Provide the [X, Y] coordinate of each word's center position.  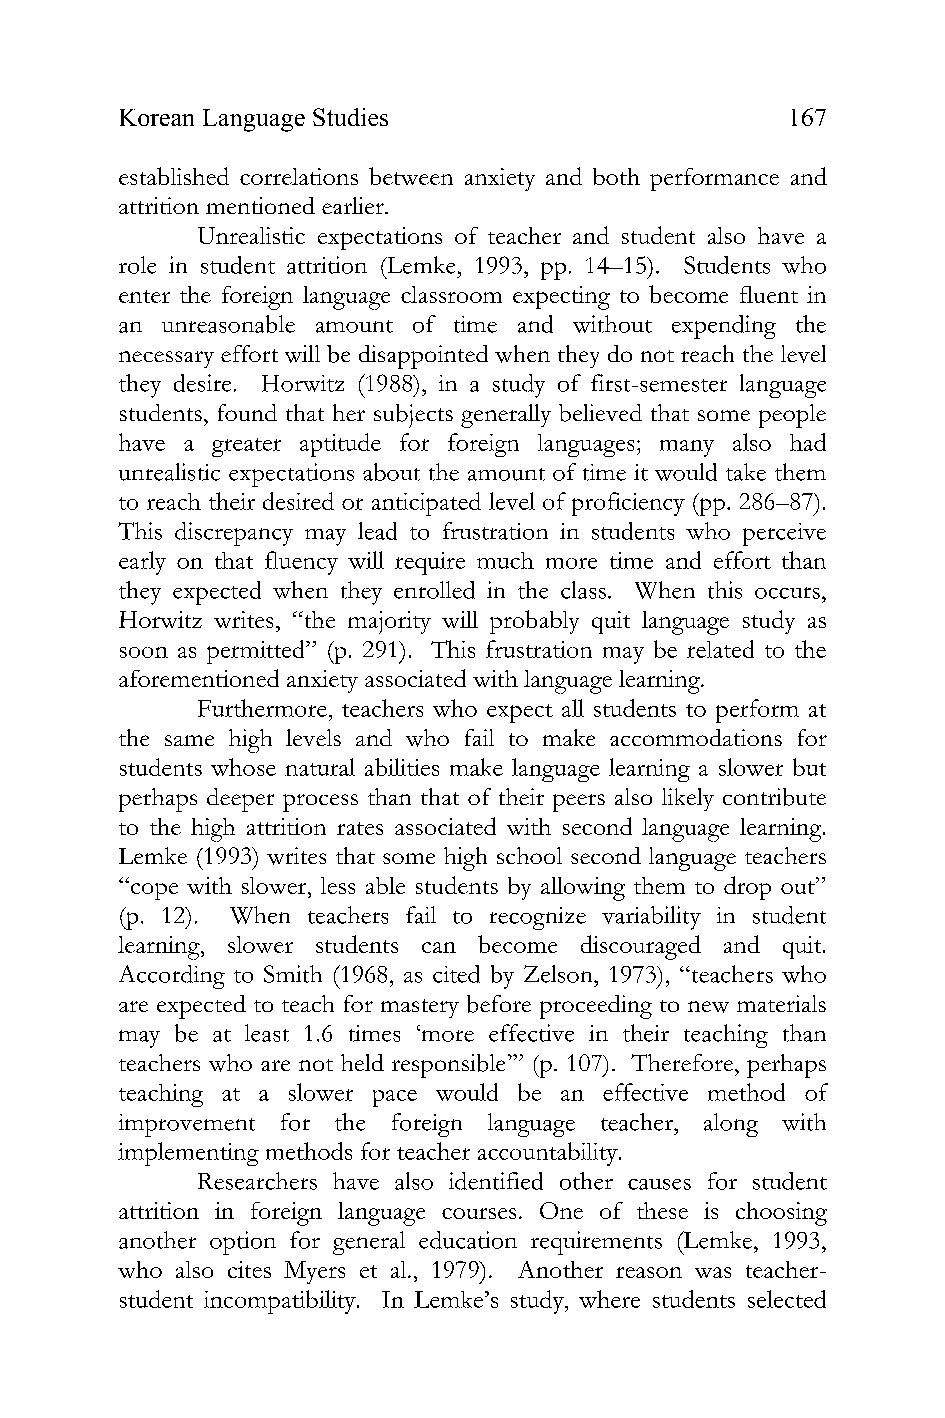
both [616, 176]
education [468, 1240]
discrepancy [234, 534]
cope [153, 890]
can [439, 947]
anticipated [426, 504]
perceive [784, 534]
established [174, 176]
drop [747, 888]
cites [249, 1269]
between [411, 176]
